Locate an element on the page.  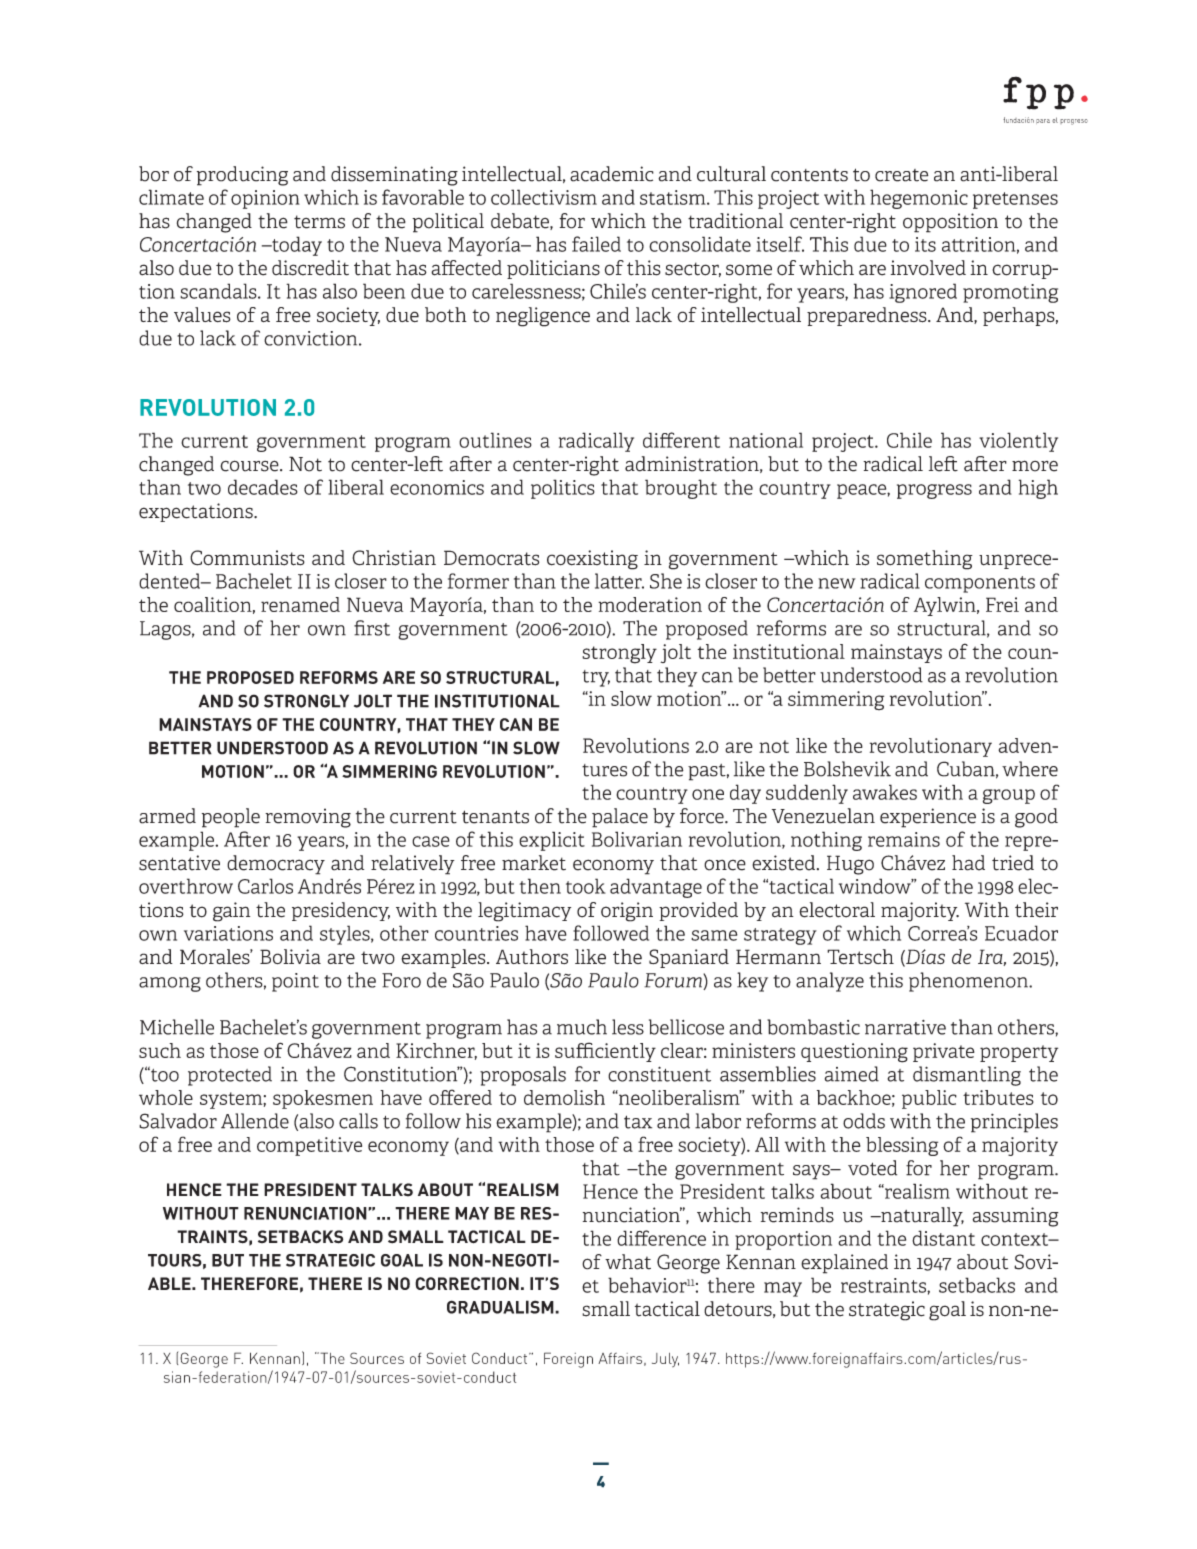
opinion is located at coordinates (265, 199).
